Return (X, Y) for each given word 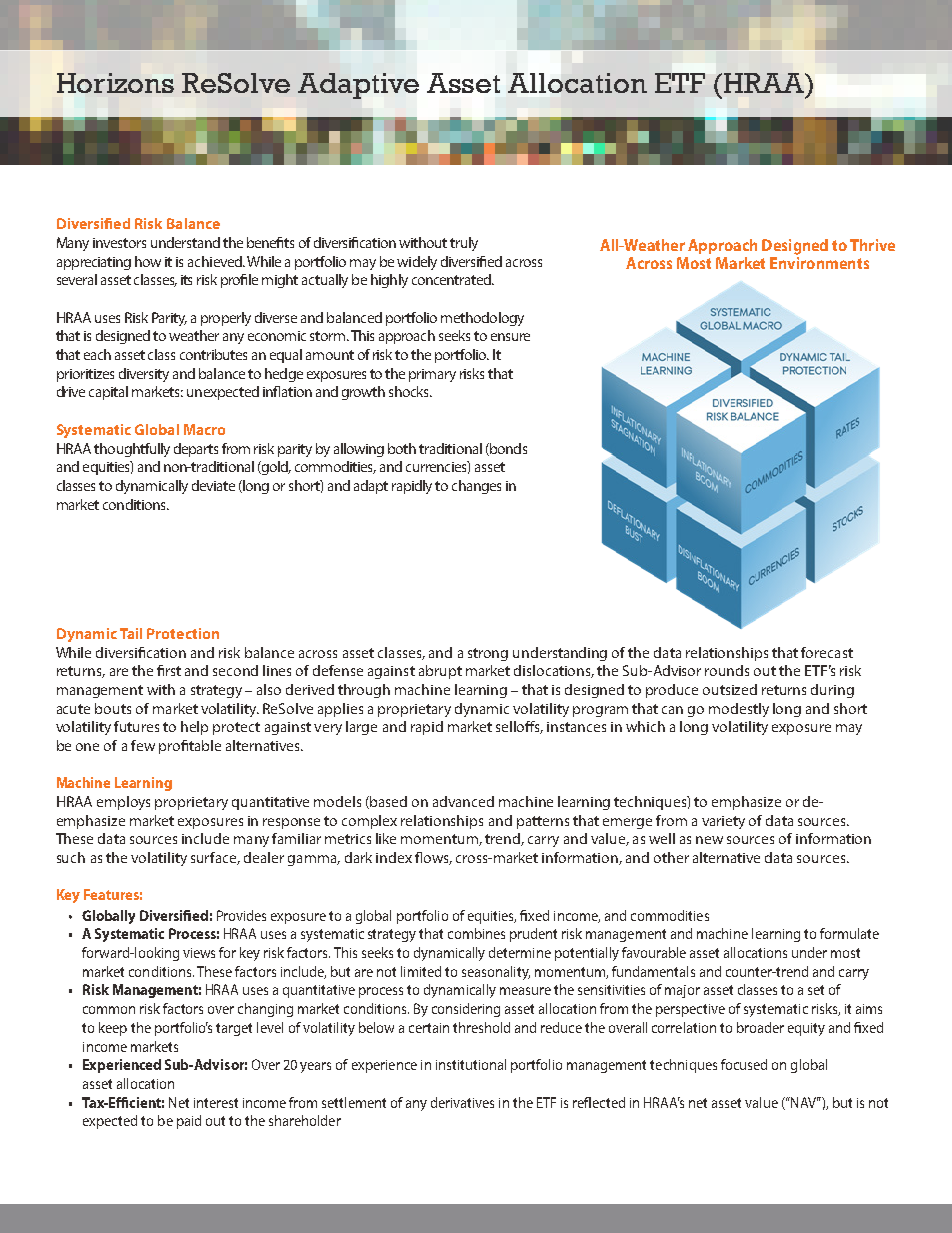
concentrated (452, 279)
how (148, 261)
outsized (730, 689)
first (169, 670)
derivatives (462, 1102)
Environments (819, 263)
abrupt (440, 672)
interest (216, 1103)
